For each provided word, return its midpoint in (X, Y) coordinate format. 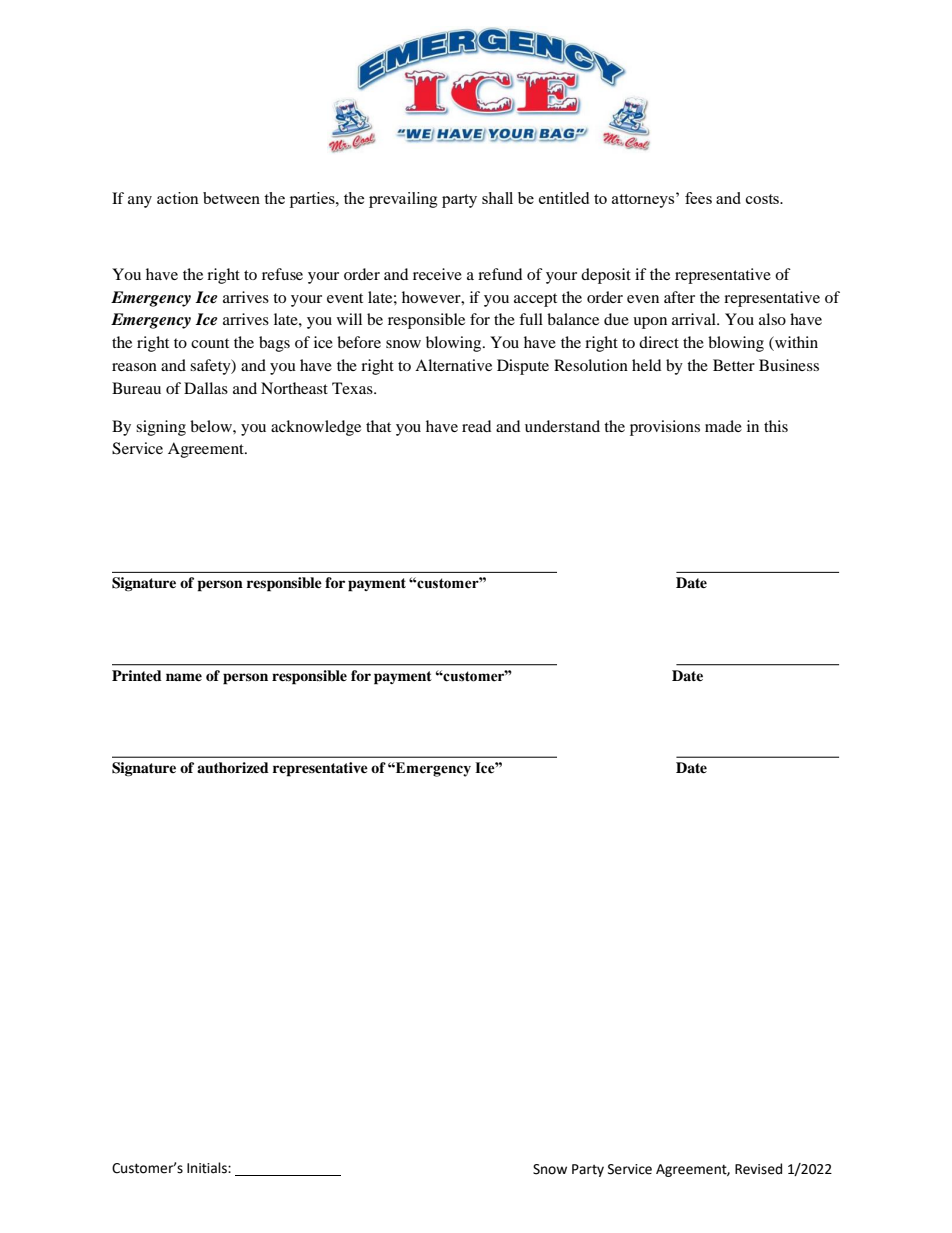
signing (161, 428)
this (776, 426)
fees (698, 198)
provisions (665, 428)
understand (562, 426)
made (723, 426)
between (231, 198)
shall (497, 198)
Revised (758, 1169)
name (184, 677)
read (476, 426)
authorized (233, 767)
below (212, 426)
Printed (137, 675)
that (378, 426)
